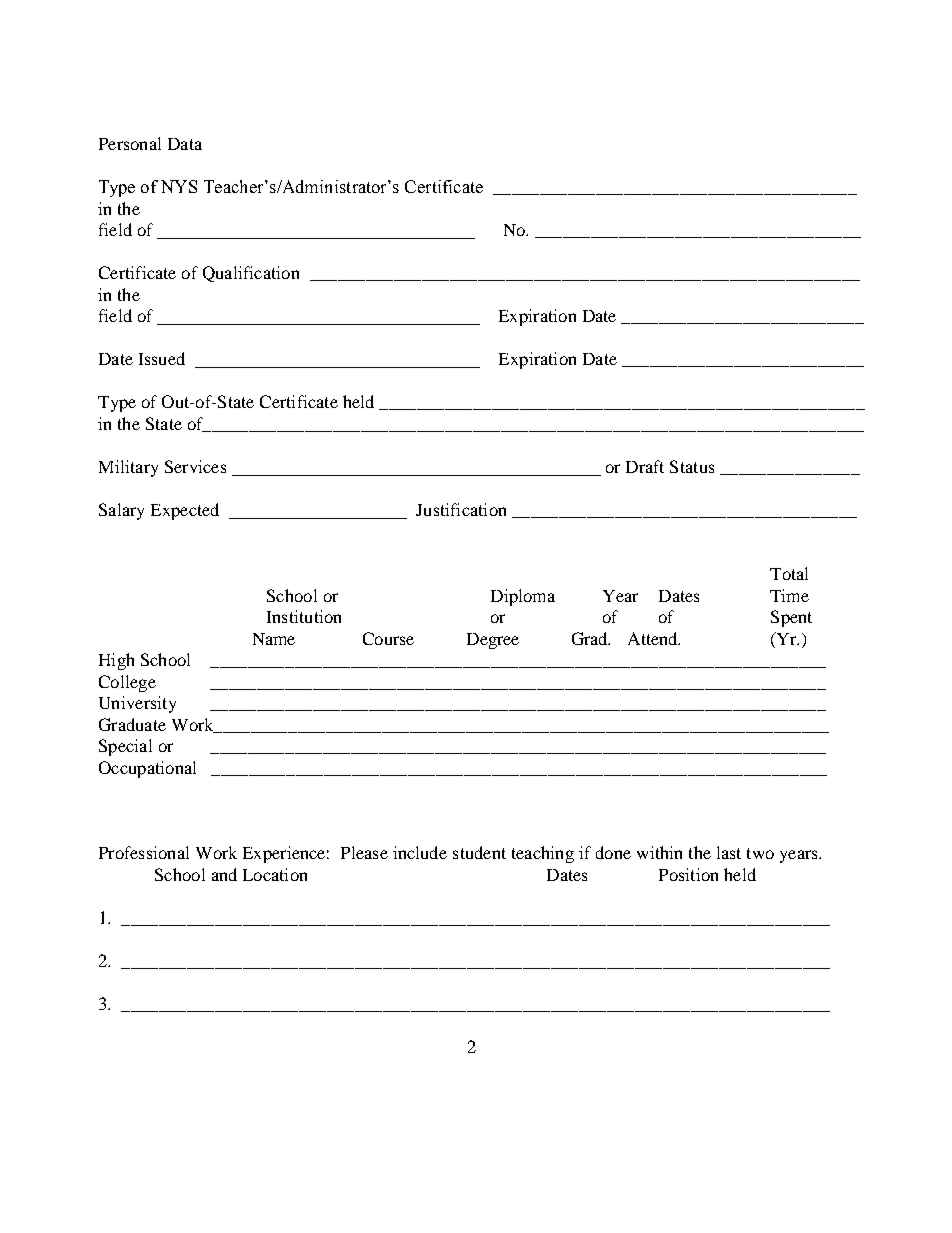  Describe the element at coordinates (479, 852) in the screenshot. I see `student` at that location.
